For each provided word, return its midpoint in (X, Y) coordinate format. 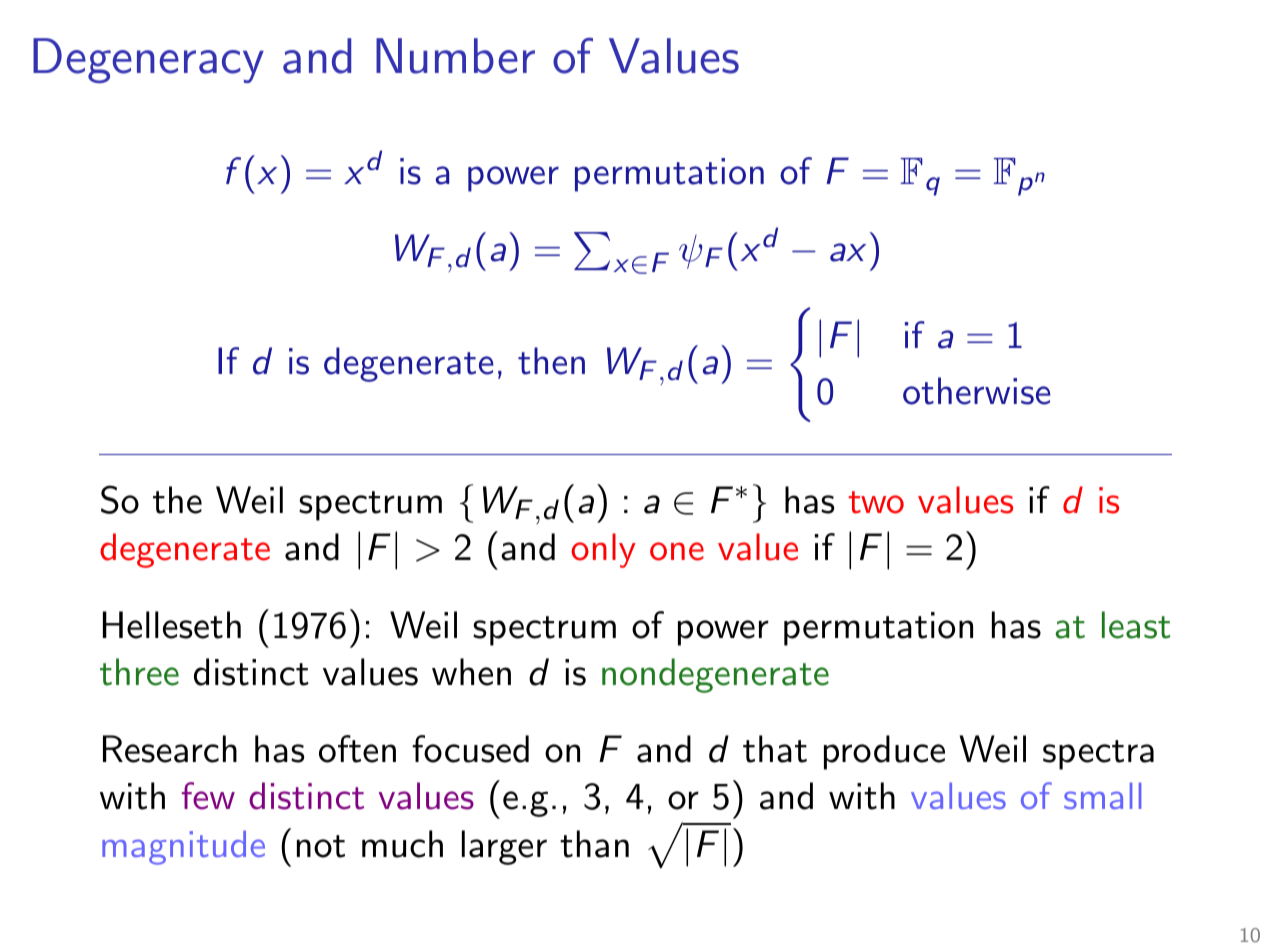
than (594, 844)
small (1102, 795)
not (321, 846)
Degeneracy (148, 60)
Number (455, 56)
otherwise (977, 391)
